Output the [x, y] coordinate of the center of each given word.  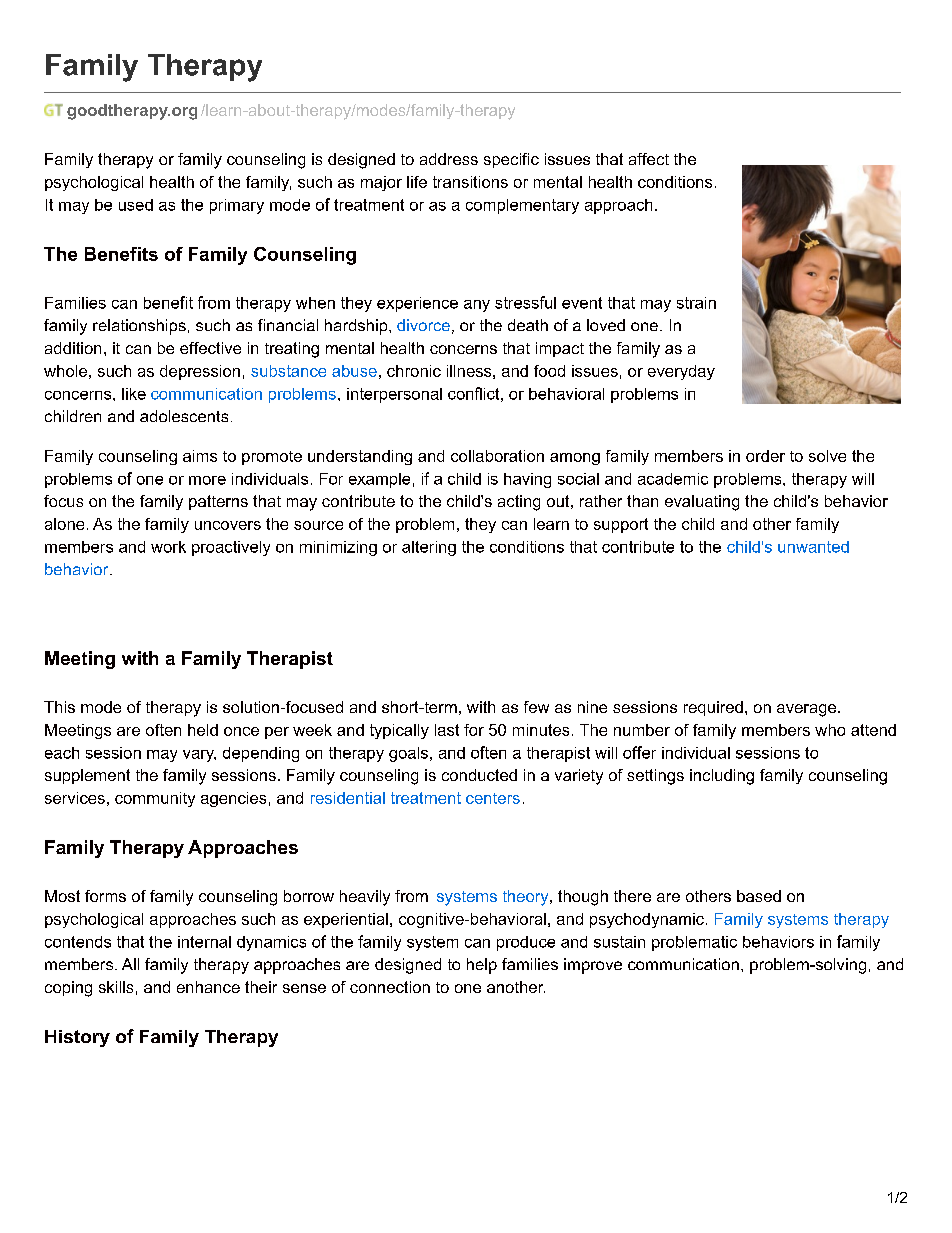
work [168, 547]
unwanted [813, 547]
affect [649, 159]
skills [116, 987]
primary [237, 206]
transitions [470, 182]
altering [429, 548]
